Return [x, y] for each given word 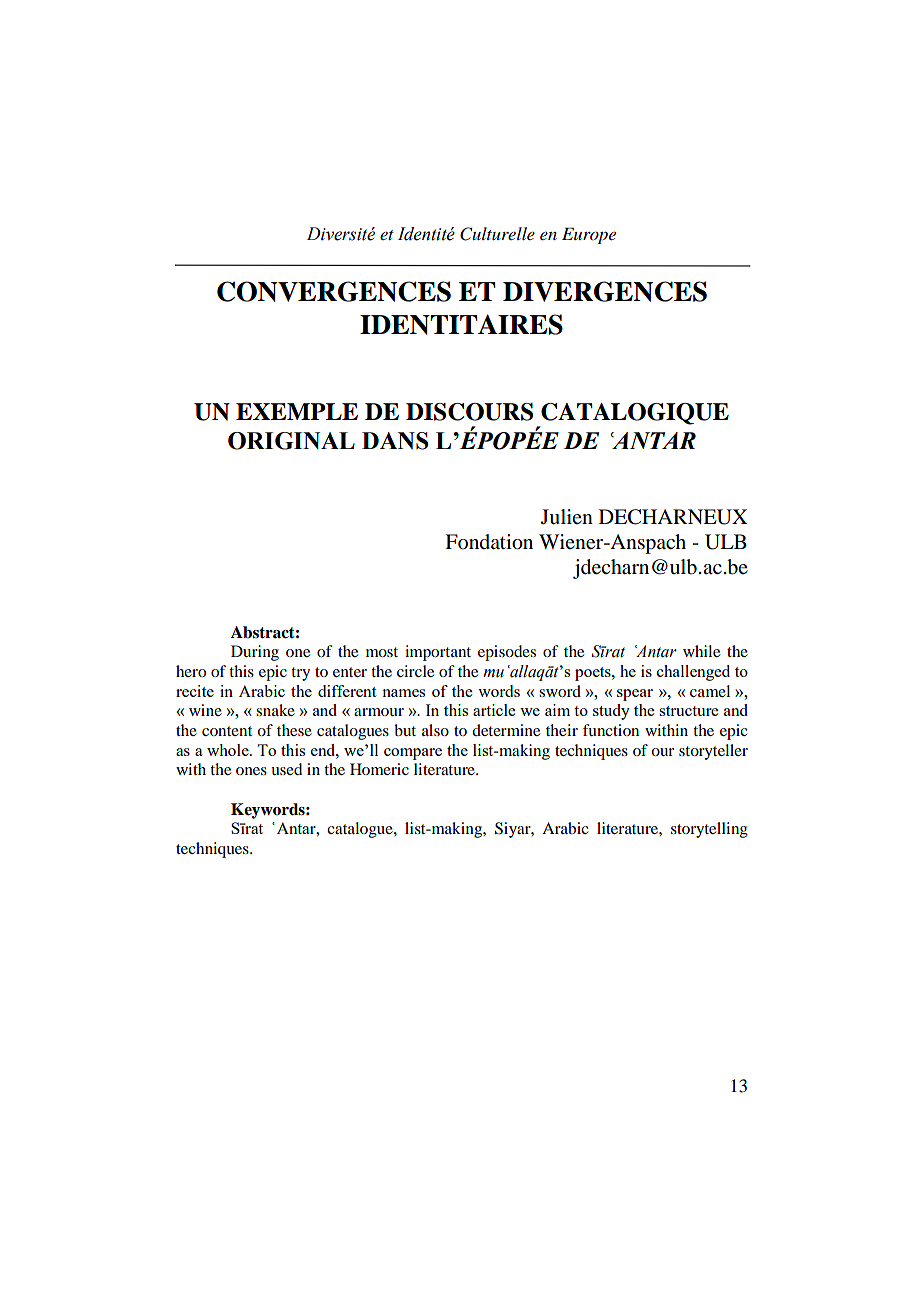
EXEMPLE [297, 411]
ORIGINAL [291, 441]
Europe [589, 235]
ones [251, 771]
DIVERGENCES [605, 291]
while [701, 651]
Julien [567, 517]
